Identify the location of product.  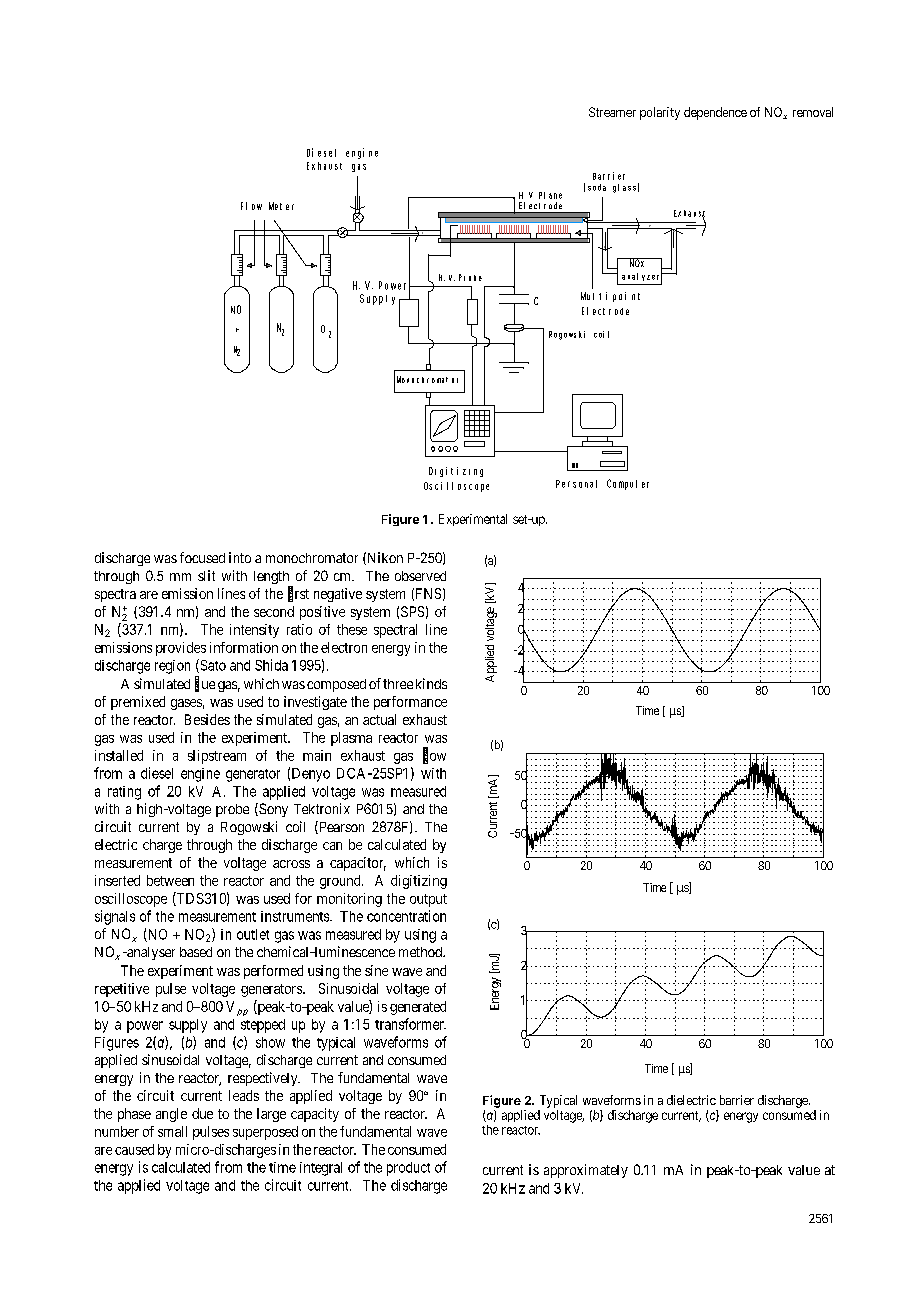
(408, 1169).
